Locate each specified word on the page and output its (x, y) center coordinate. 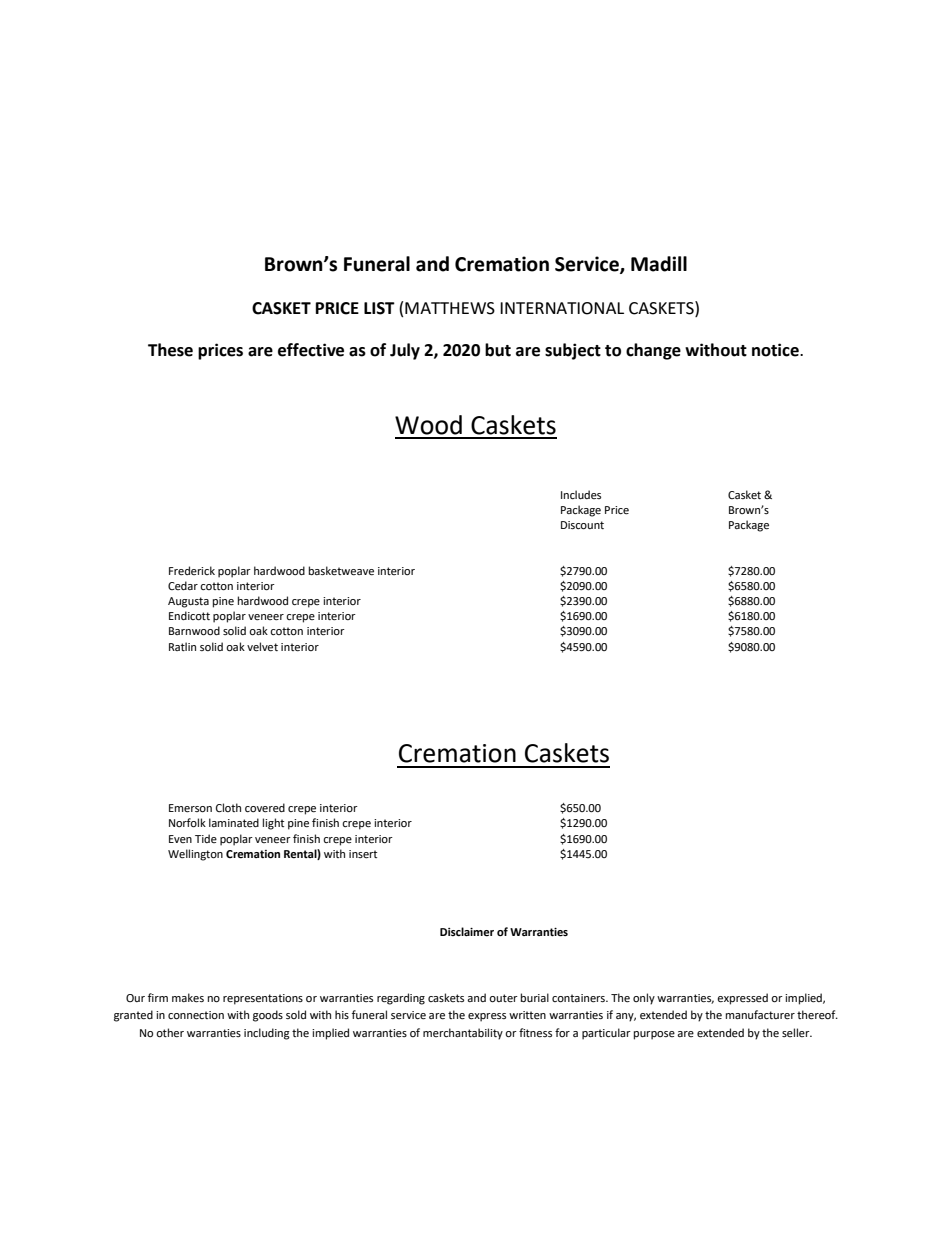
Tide (206, 838)
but (498, 350)
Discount (582, 525)
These (170, 350)
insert (363, 854)
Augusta (188, 602)
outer (503, 998)
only (644, 999)
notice (776, 350)
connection (196, 1015)
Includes (581, 494)
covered (265, 808)
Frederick (192, 571)
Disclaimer (467, 932)
